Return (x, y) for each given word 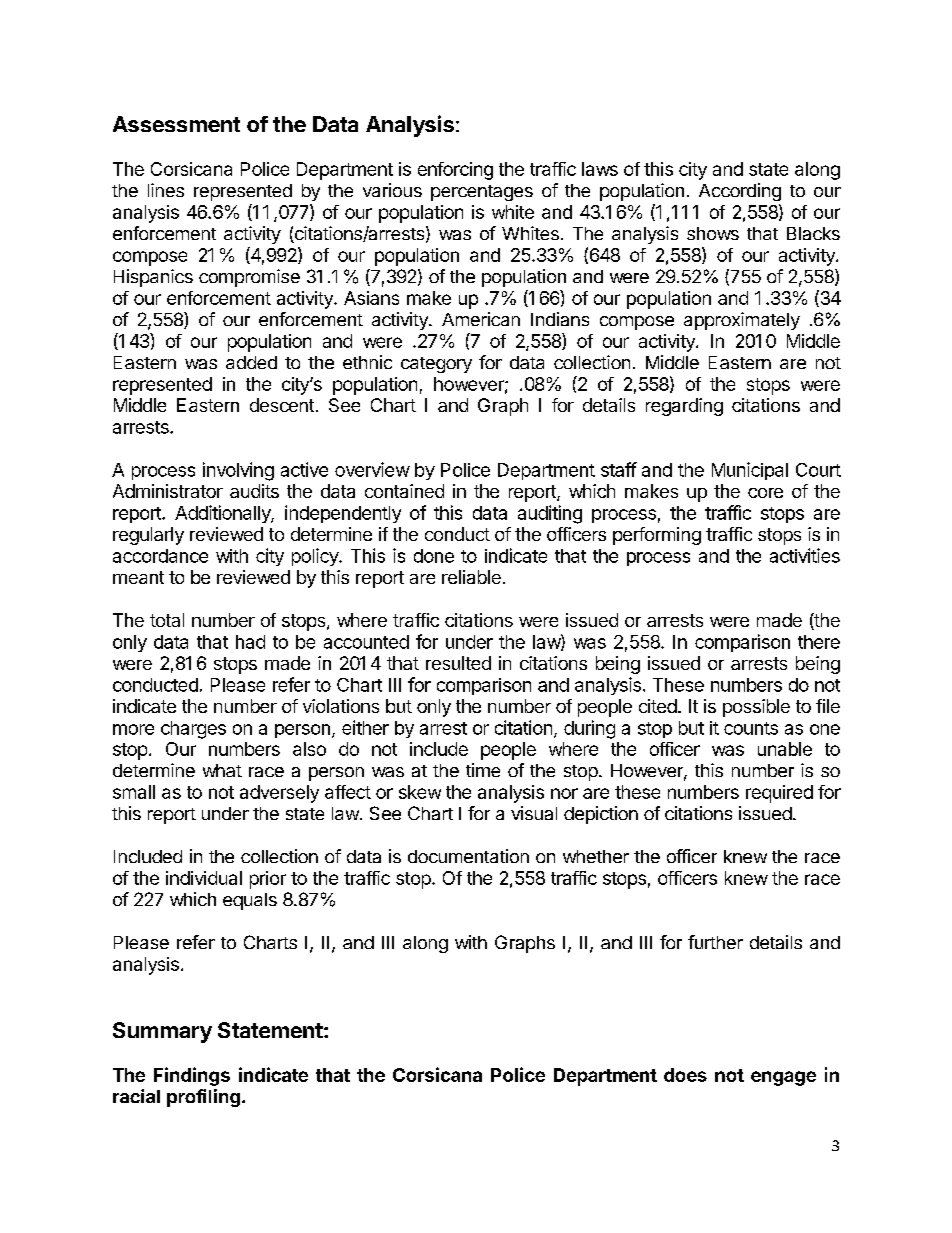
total (167, 620)
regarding (684, 407)
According (740, 192)
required (779, 794)
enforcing (455, 171)
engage (783, 1078)
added (251, 362)
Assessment (176, 124)
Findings (192, 1076)
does (685, 1075)
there (819, 642)
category (436, 365)
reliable (471, 577)
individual (204, 878)
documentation (468, 856)
